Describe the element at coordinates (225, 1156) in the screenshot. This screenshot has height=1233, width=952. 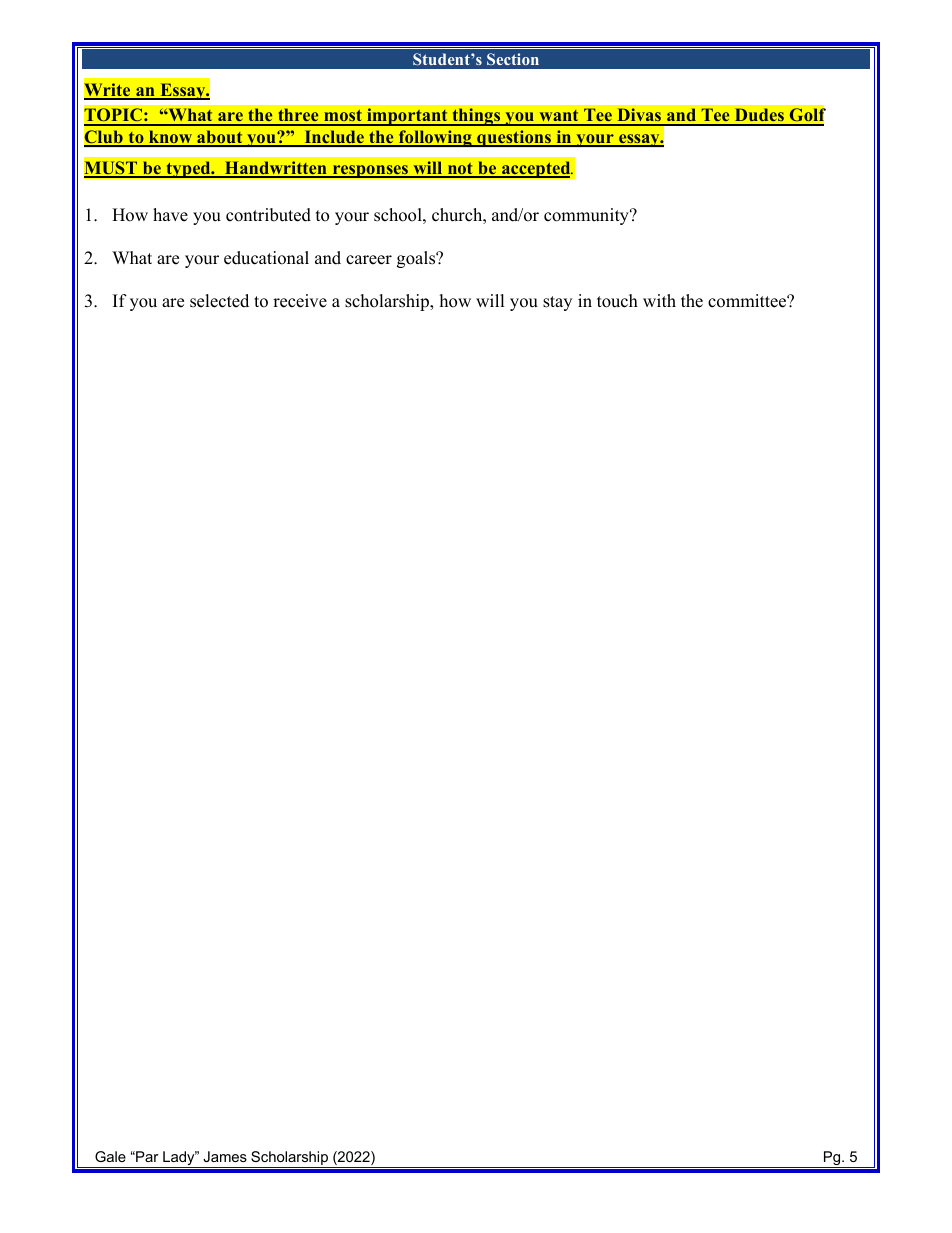
I see `James` at that location.
